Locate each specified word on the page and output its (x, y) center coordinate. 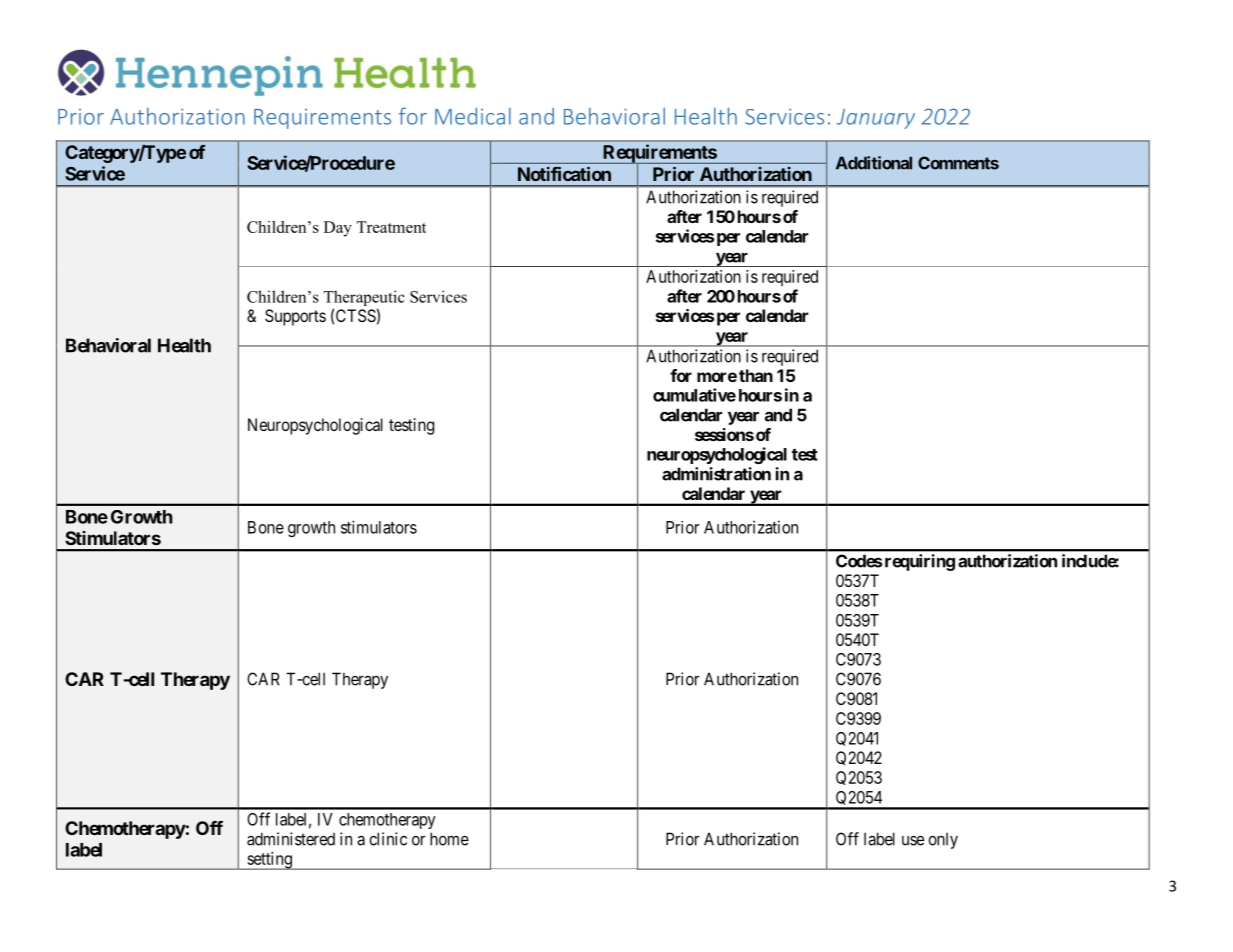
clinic (388, 839)
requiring (920, 562)
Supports (295, 317)
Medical (473, 116)
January (876, 119)
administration (716, 474)
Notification (564, 174)
